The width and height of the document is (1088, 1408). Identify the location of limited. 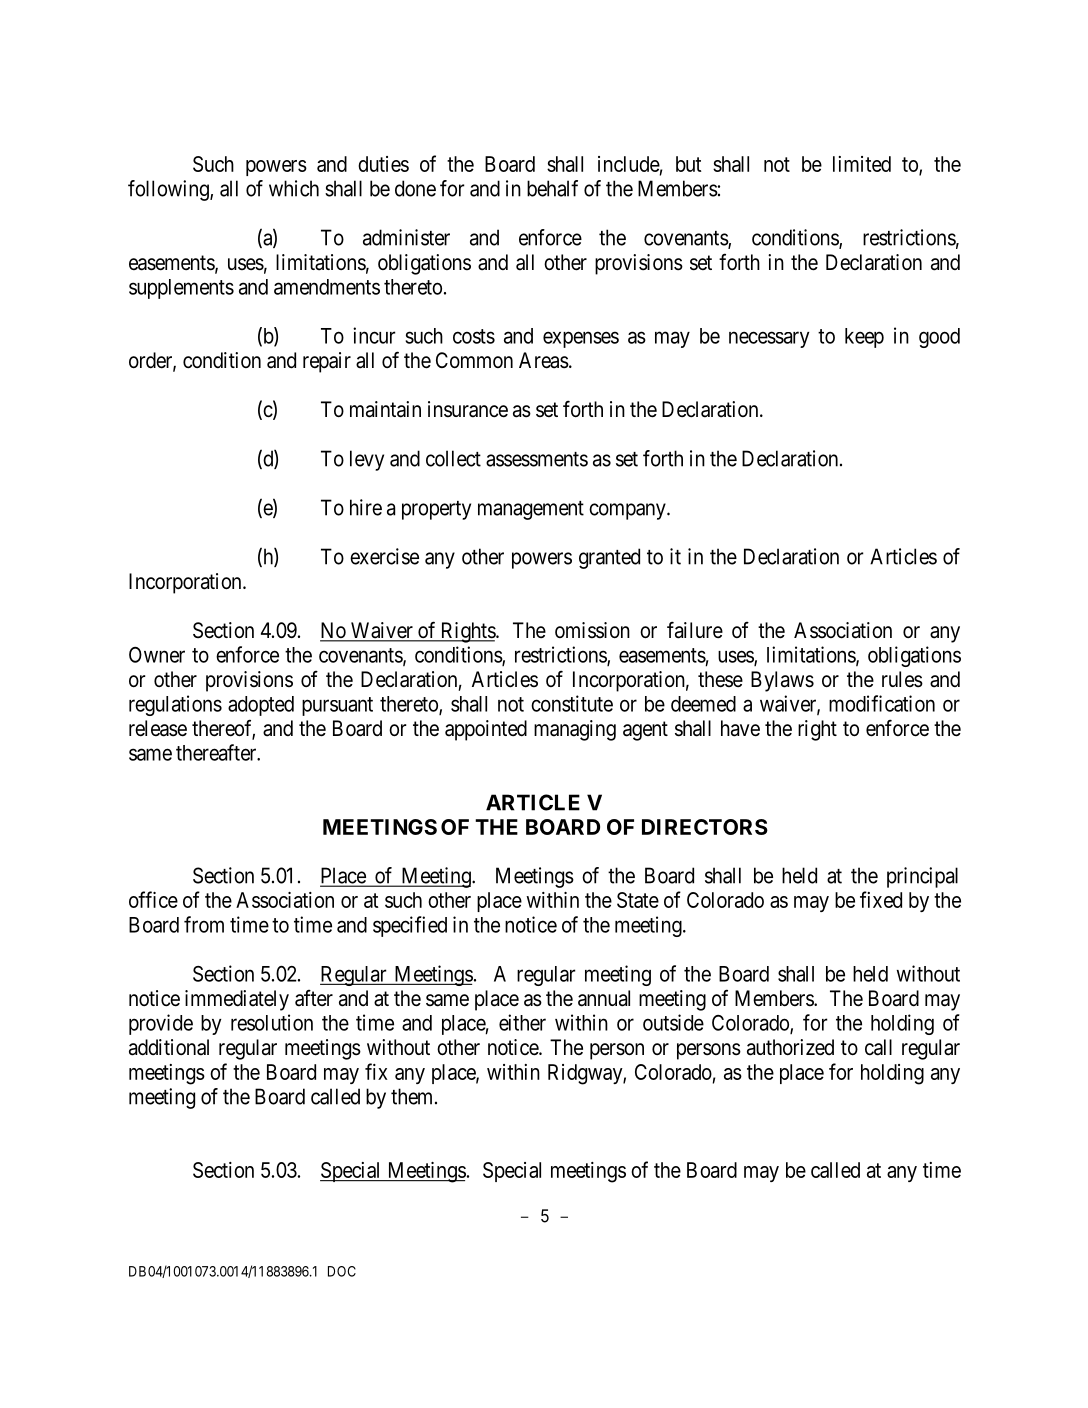
(862, 164).
